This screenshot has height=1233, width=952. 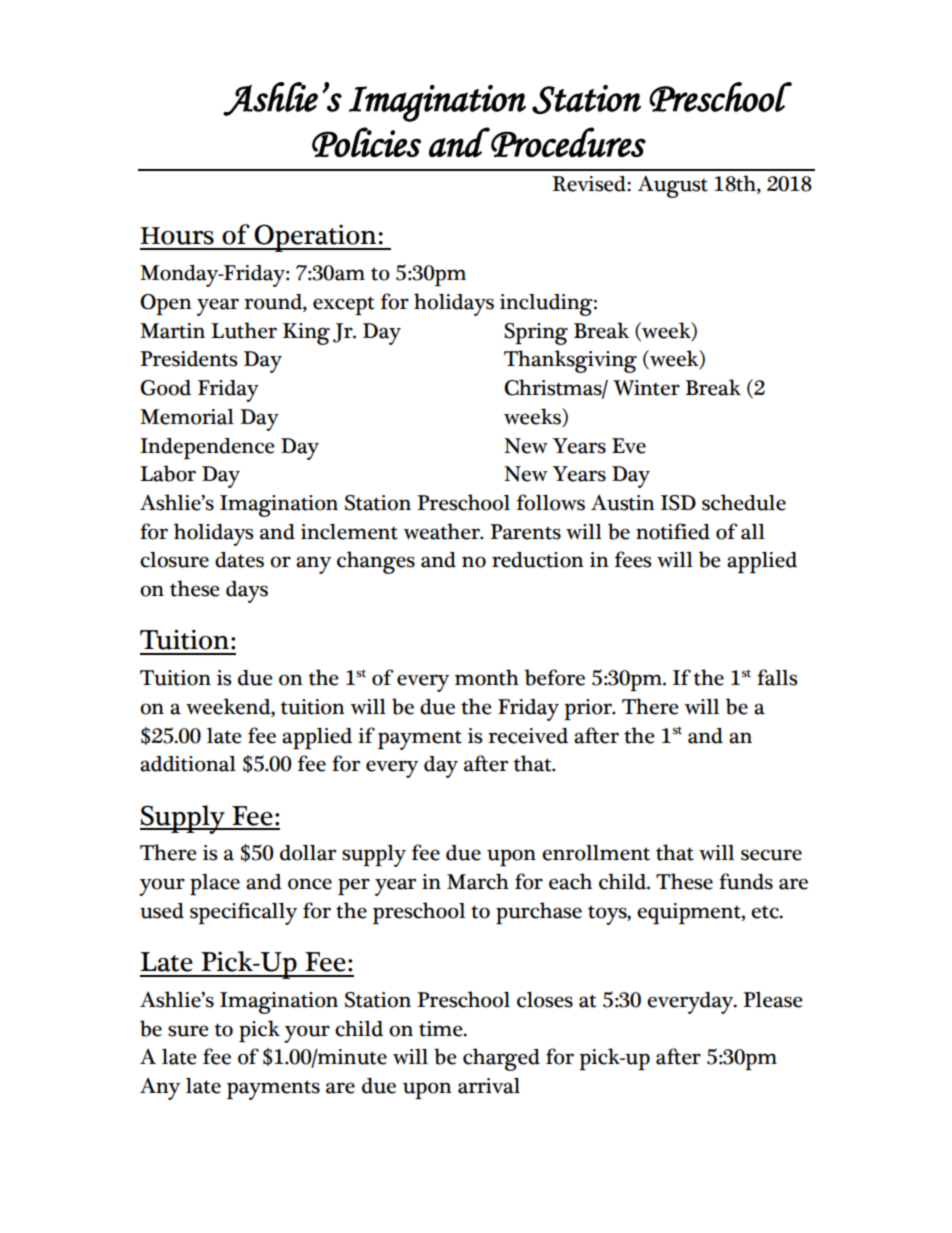 What do you see at coordinates (567, 142) in the screenshot?
I see `Procedures` at bounding box center [567, 142].
